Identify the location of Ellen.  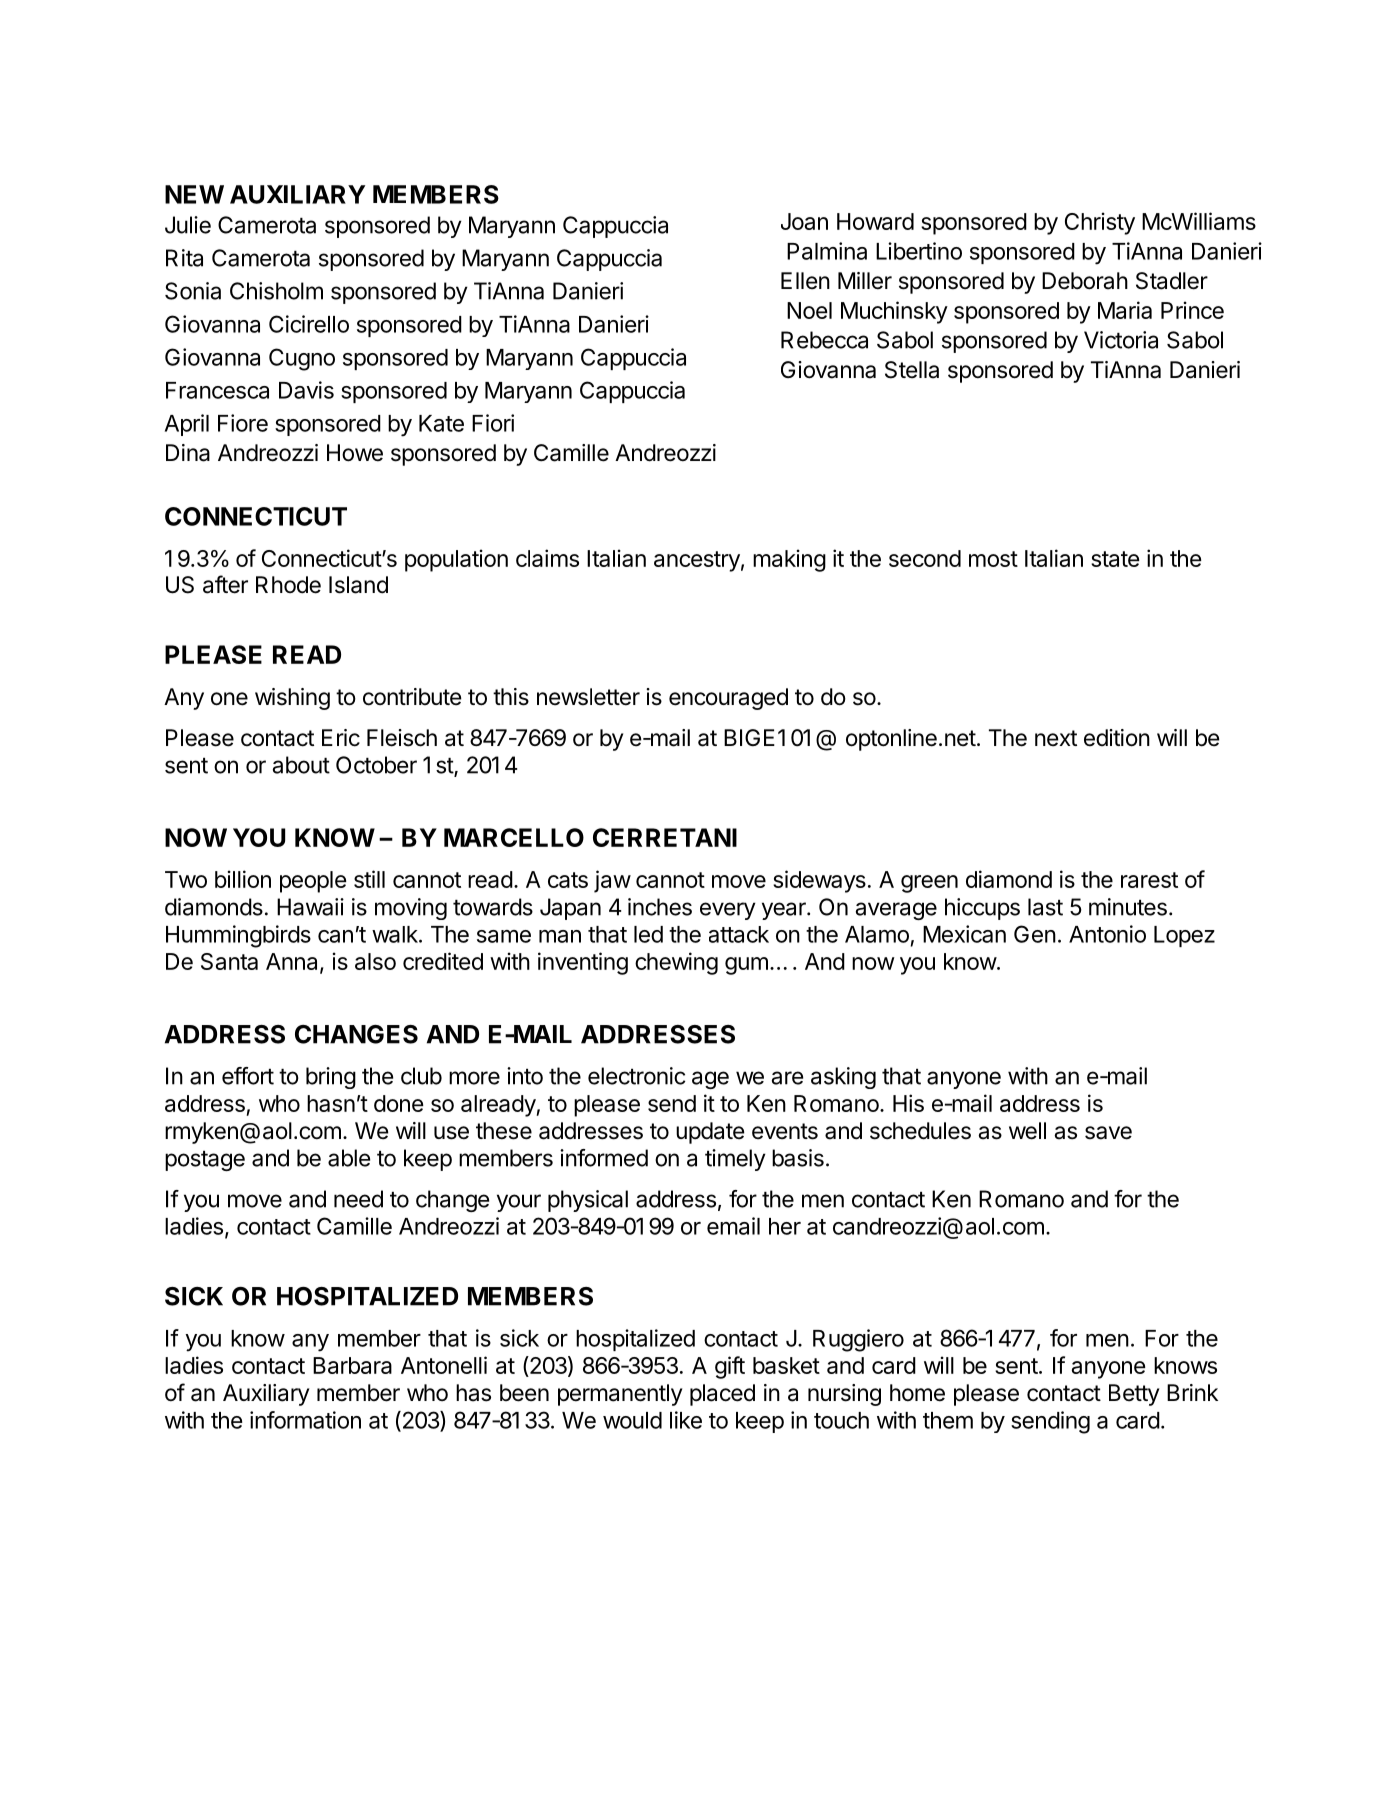
(805, 281).
